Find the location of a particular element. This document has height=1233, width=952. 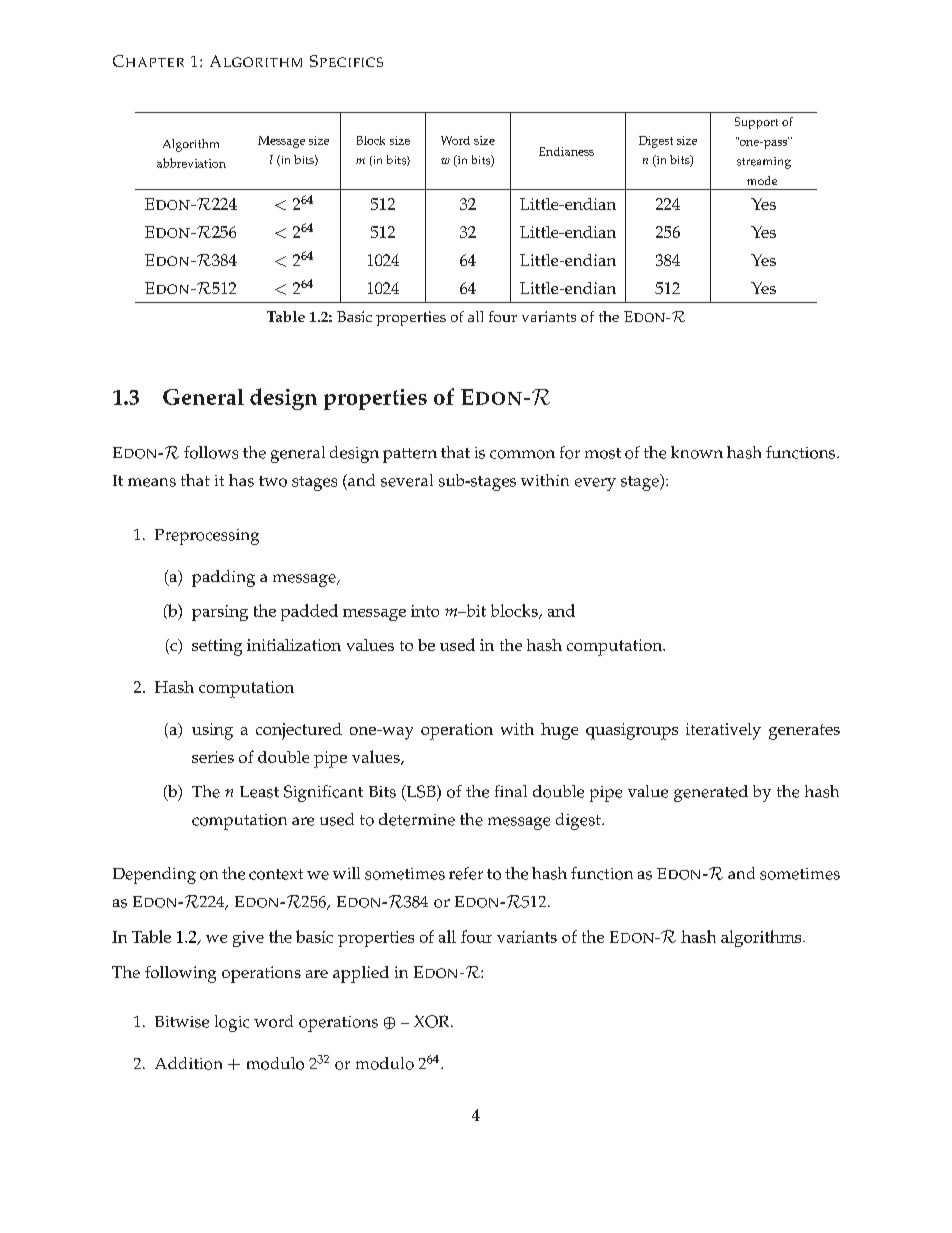

using is located at coordinates (212, 731).
